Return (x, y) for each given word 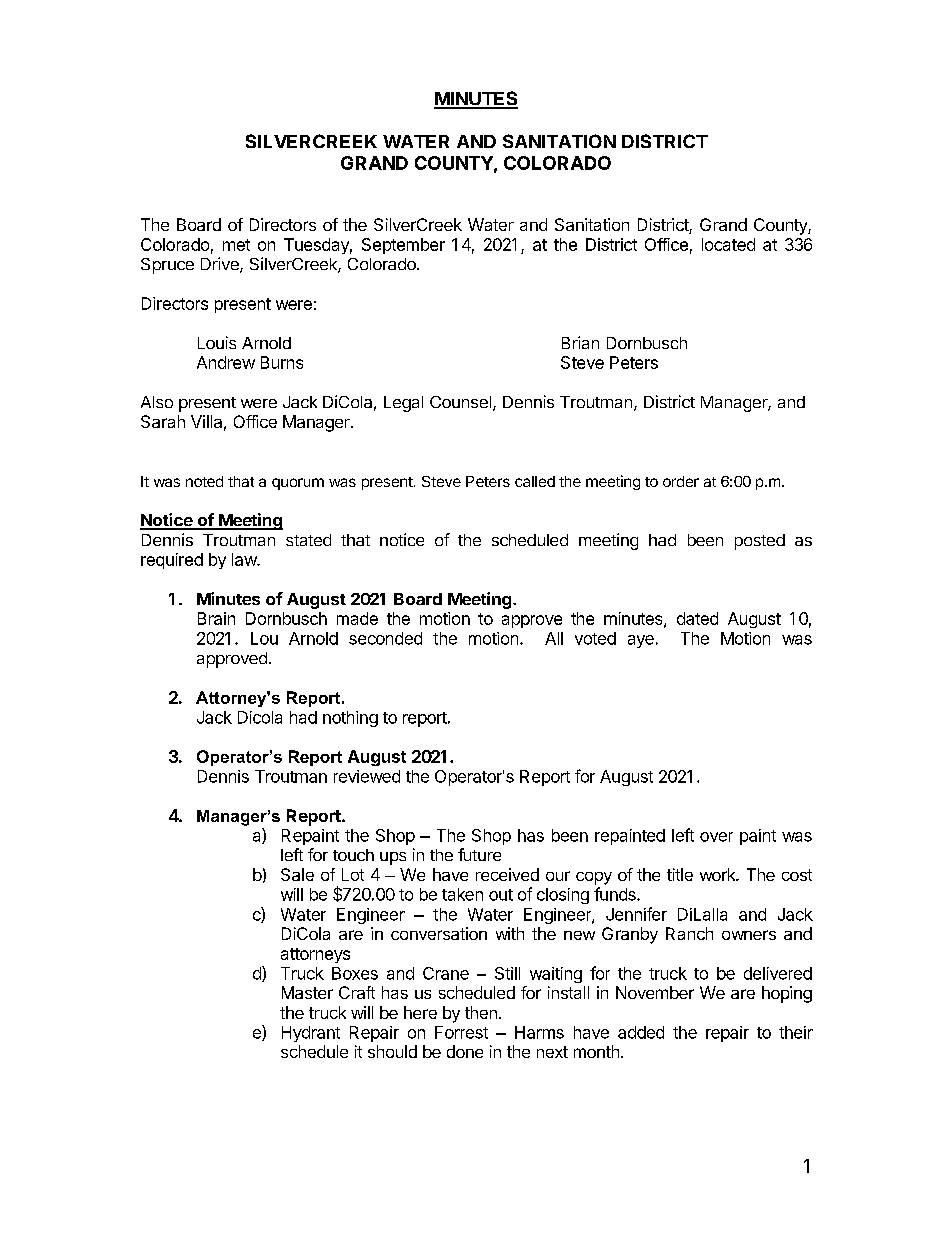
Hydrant (311, 1034)
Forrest (461, 1032)
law (245, 559)
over (716, 837)
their (796, 1032)
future (479, 854)
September (403, 246)
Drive (221, 265)
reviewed (367, 776)
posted (760, 542)
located (728, 244)
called (535, 481)
